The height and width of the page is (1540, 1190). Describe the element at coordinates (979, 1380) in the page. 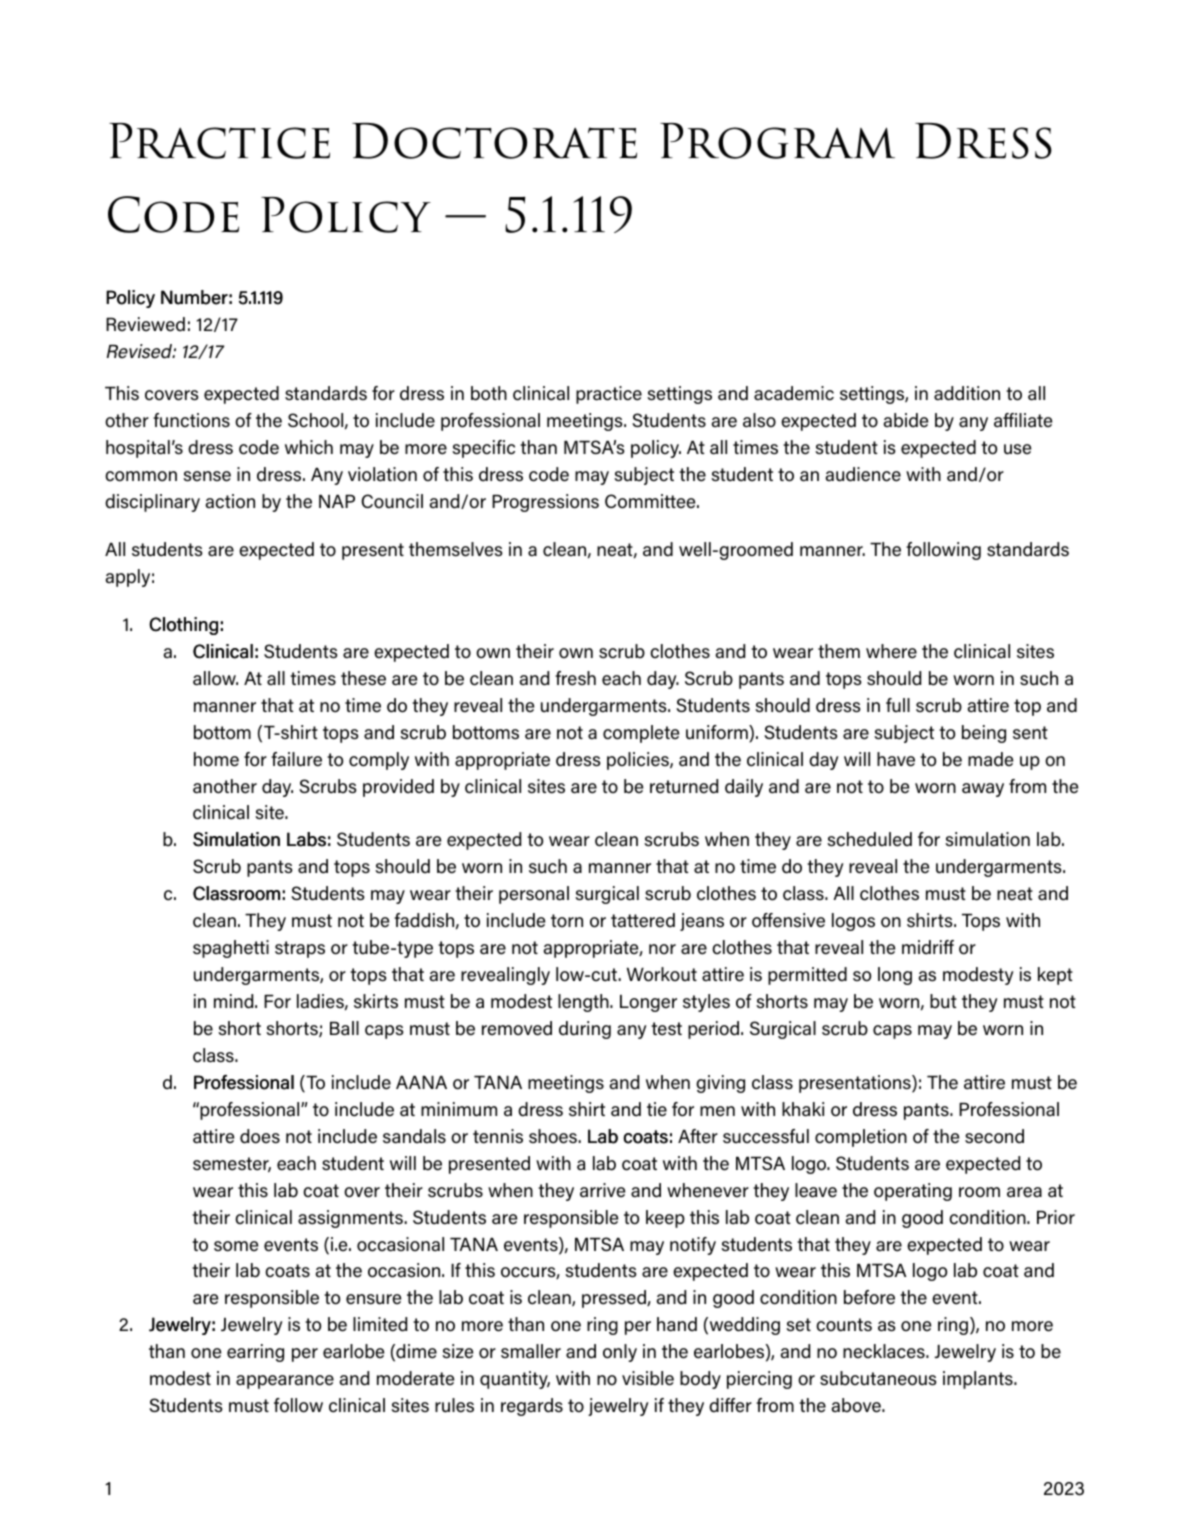

I see `implants` at that location.
